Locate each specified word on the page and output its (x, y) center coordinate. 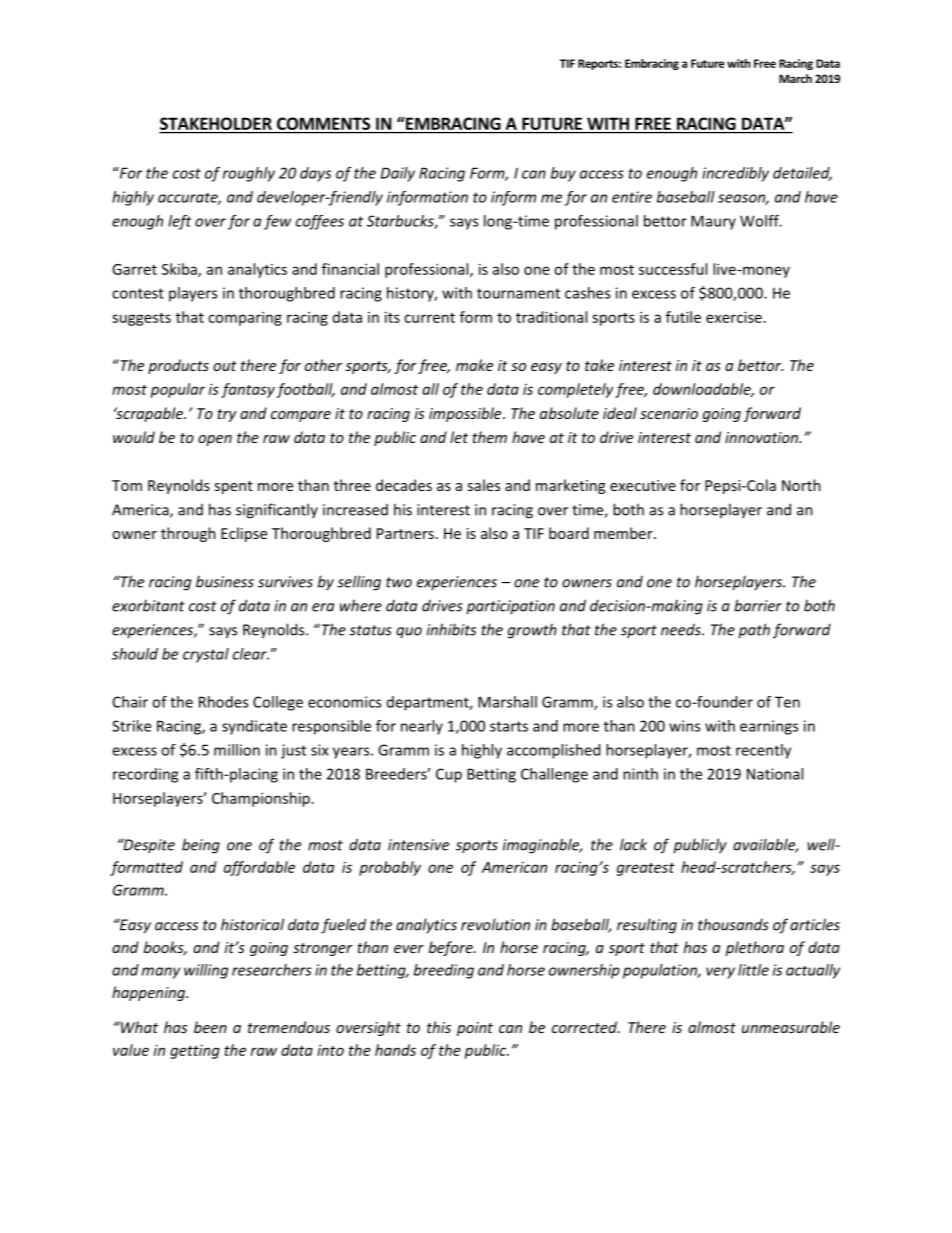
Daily (398, 174)
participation (510, 607)
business (225, 581)
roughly (249, 174)
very (720, 973)
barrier (758, 605)
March (795, 78)
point (475, 1029)
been (210, 1027)
